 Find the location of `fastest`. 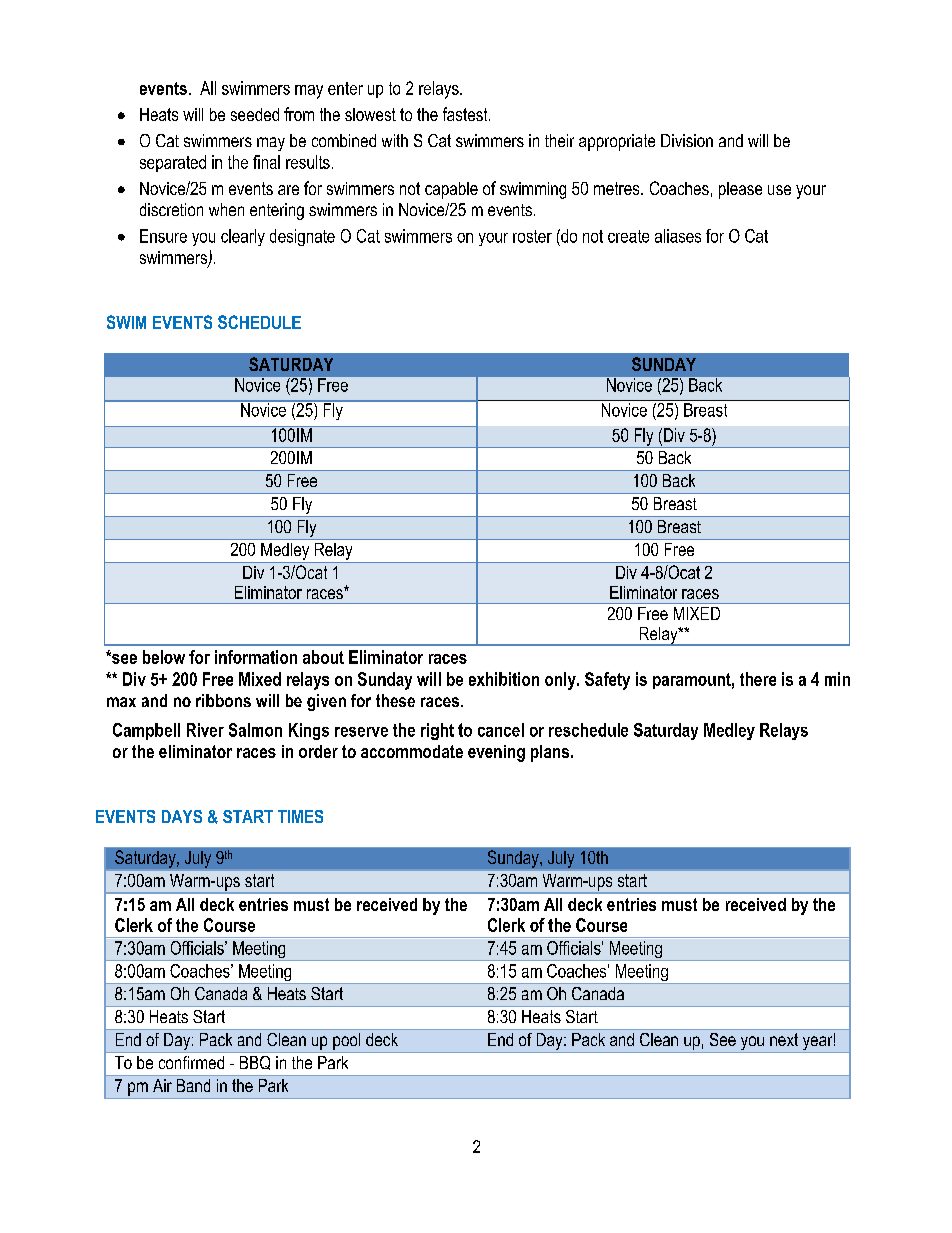

fastest is located at coordinates (466, 114).
